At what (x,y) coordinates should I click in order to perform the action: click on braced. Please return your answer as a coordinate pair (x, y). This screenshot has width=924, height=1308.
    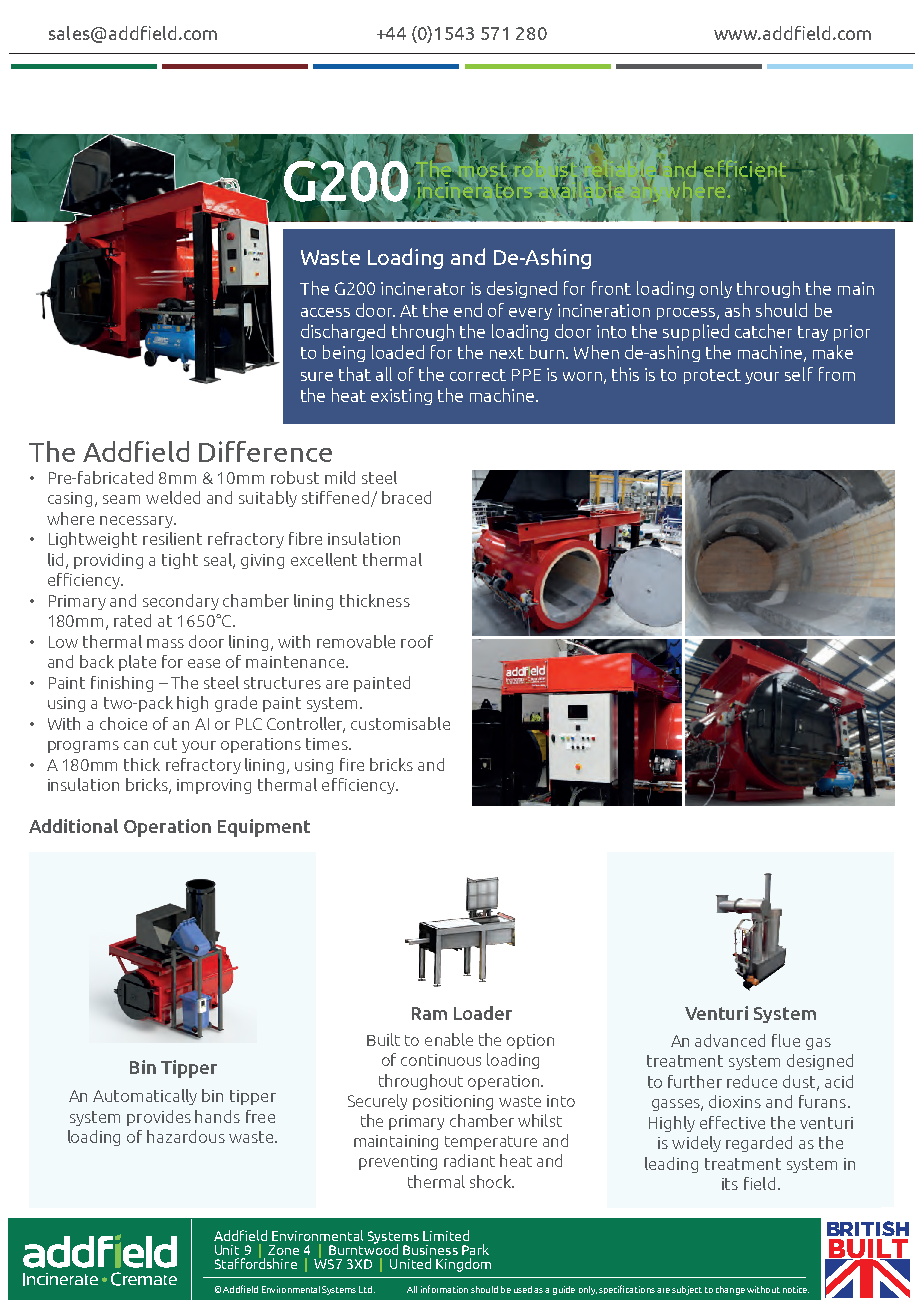
    Looking at the image, I should click on (406, 497).
